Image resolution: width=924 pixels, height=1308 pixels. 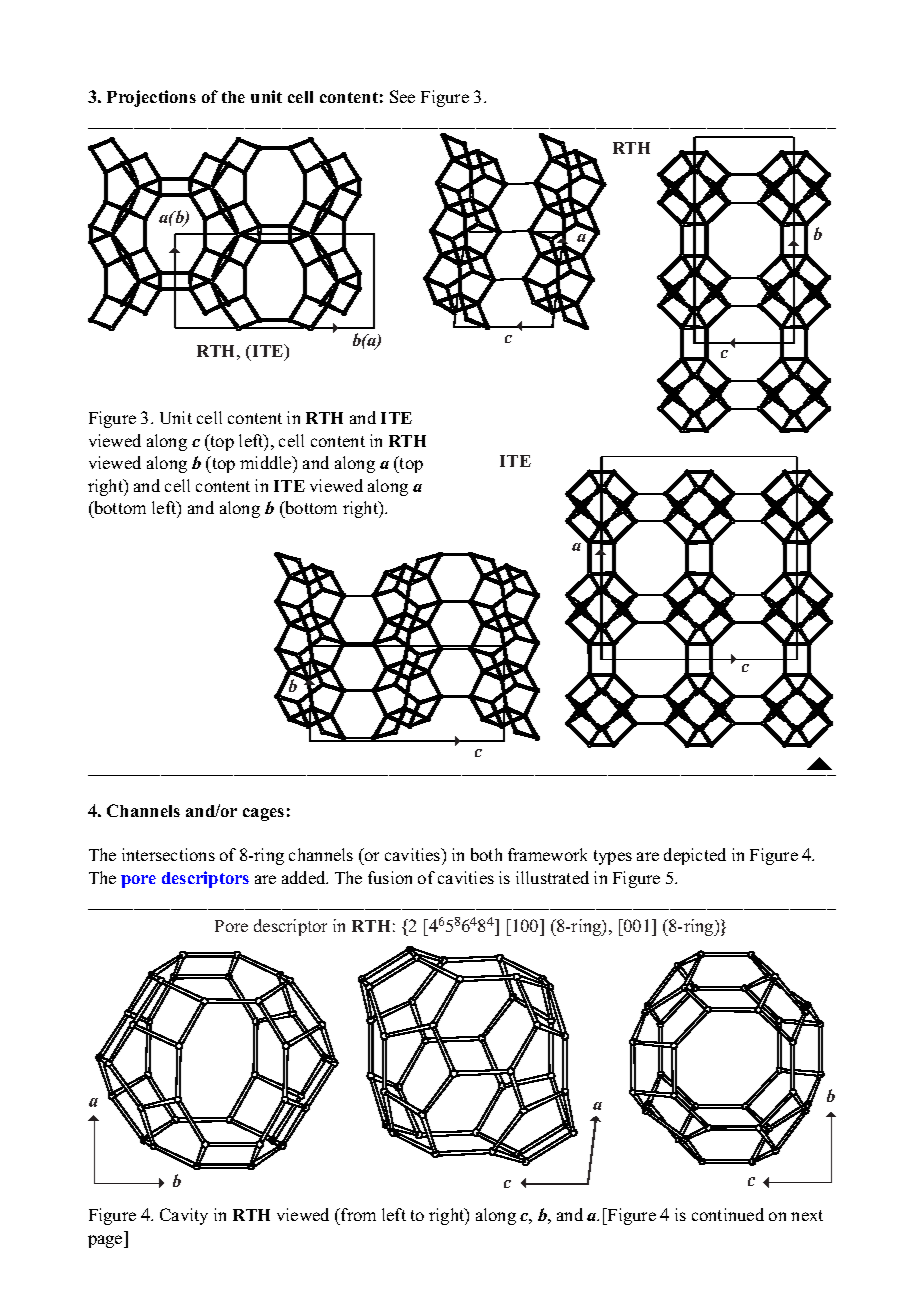 I want to click on both, so click(x=486, y=854).
